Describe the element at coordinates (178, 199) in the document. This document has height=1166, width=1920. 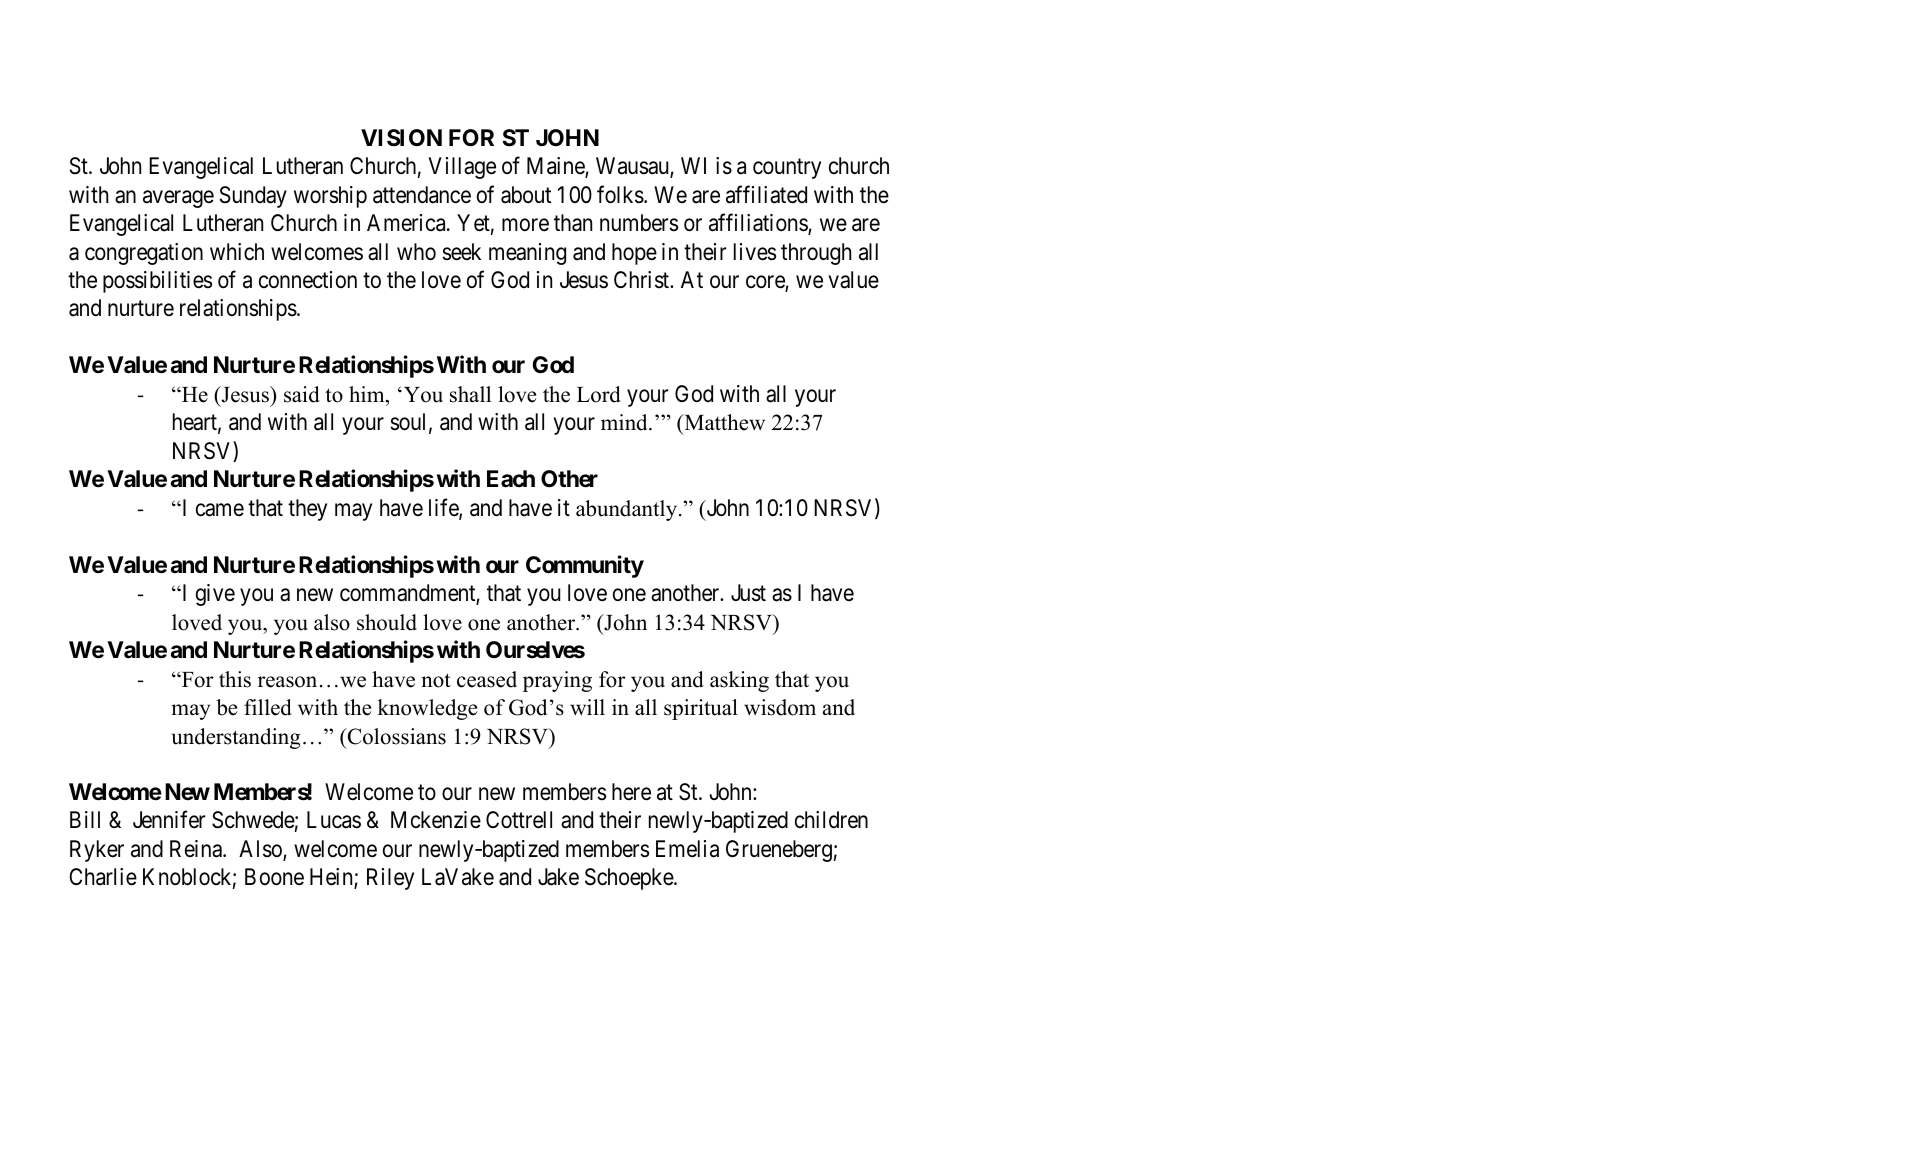
I see `average` at that location.
